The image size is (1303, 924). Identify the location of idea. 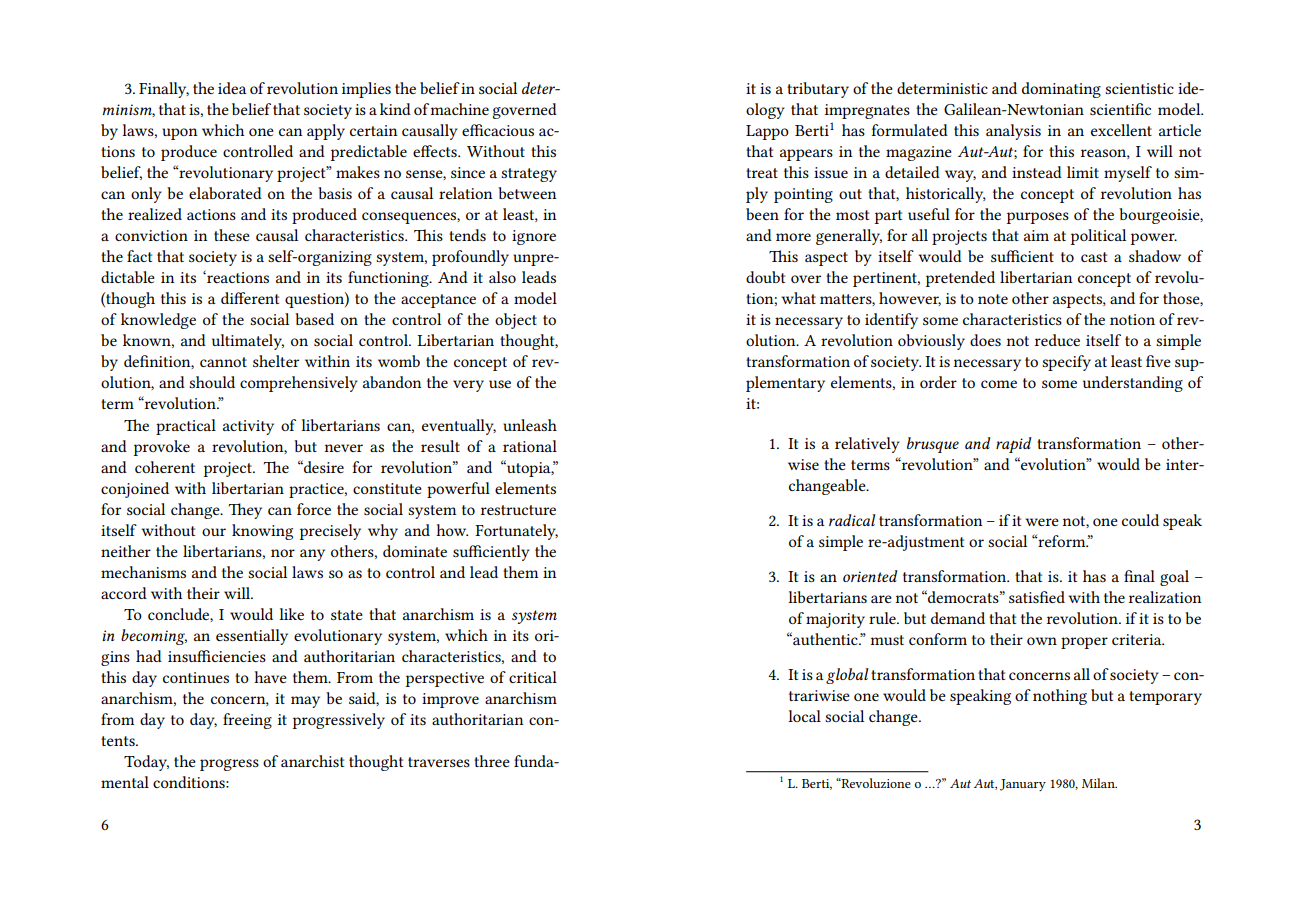
(232, 88).
